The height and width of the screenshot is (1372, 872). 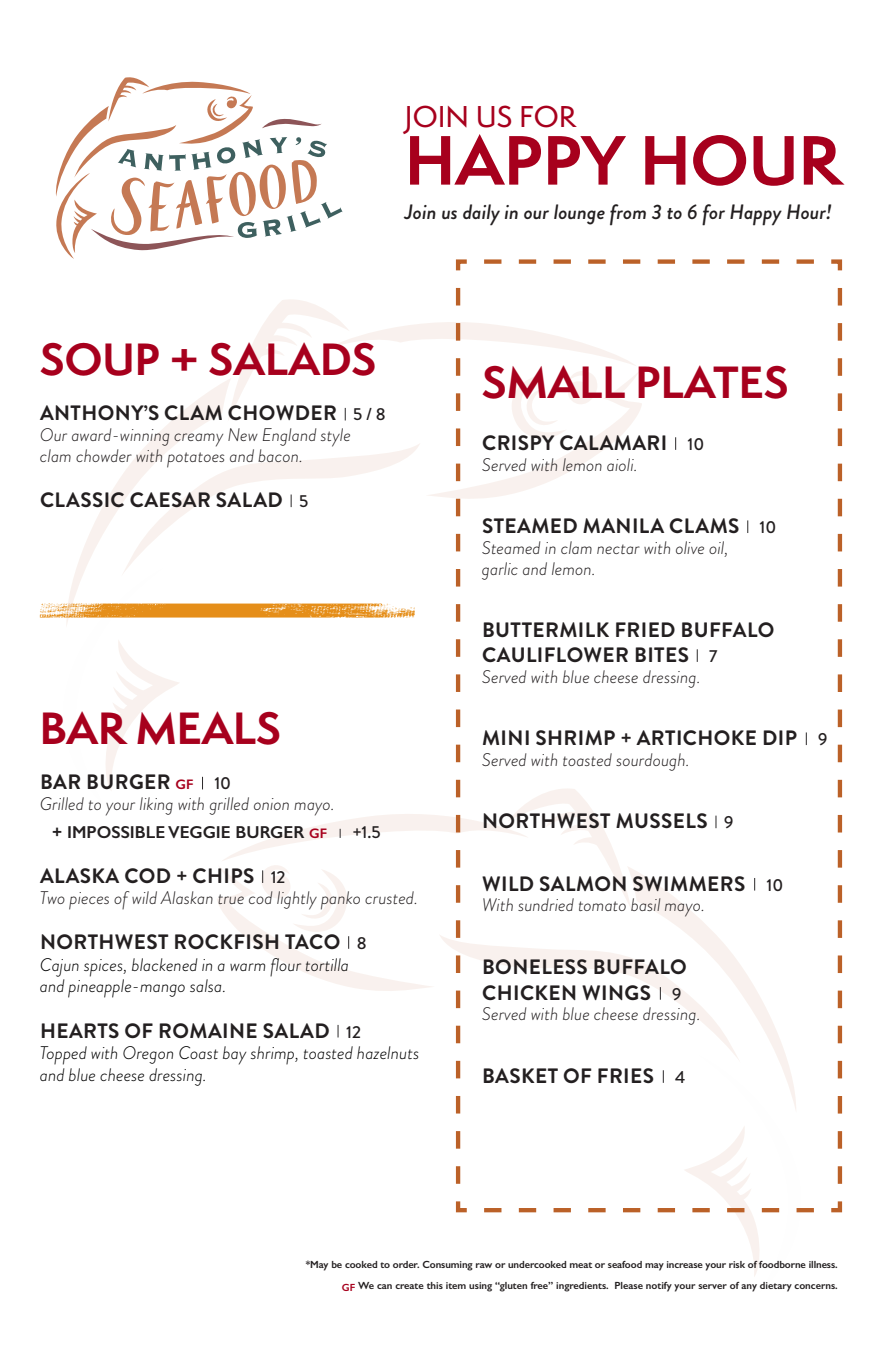 What do you see at coordinates (628, 215) in the screenshot?
I see `from` at bounding box center [628, 215].
